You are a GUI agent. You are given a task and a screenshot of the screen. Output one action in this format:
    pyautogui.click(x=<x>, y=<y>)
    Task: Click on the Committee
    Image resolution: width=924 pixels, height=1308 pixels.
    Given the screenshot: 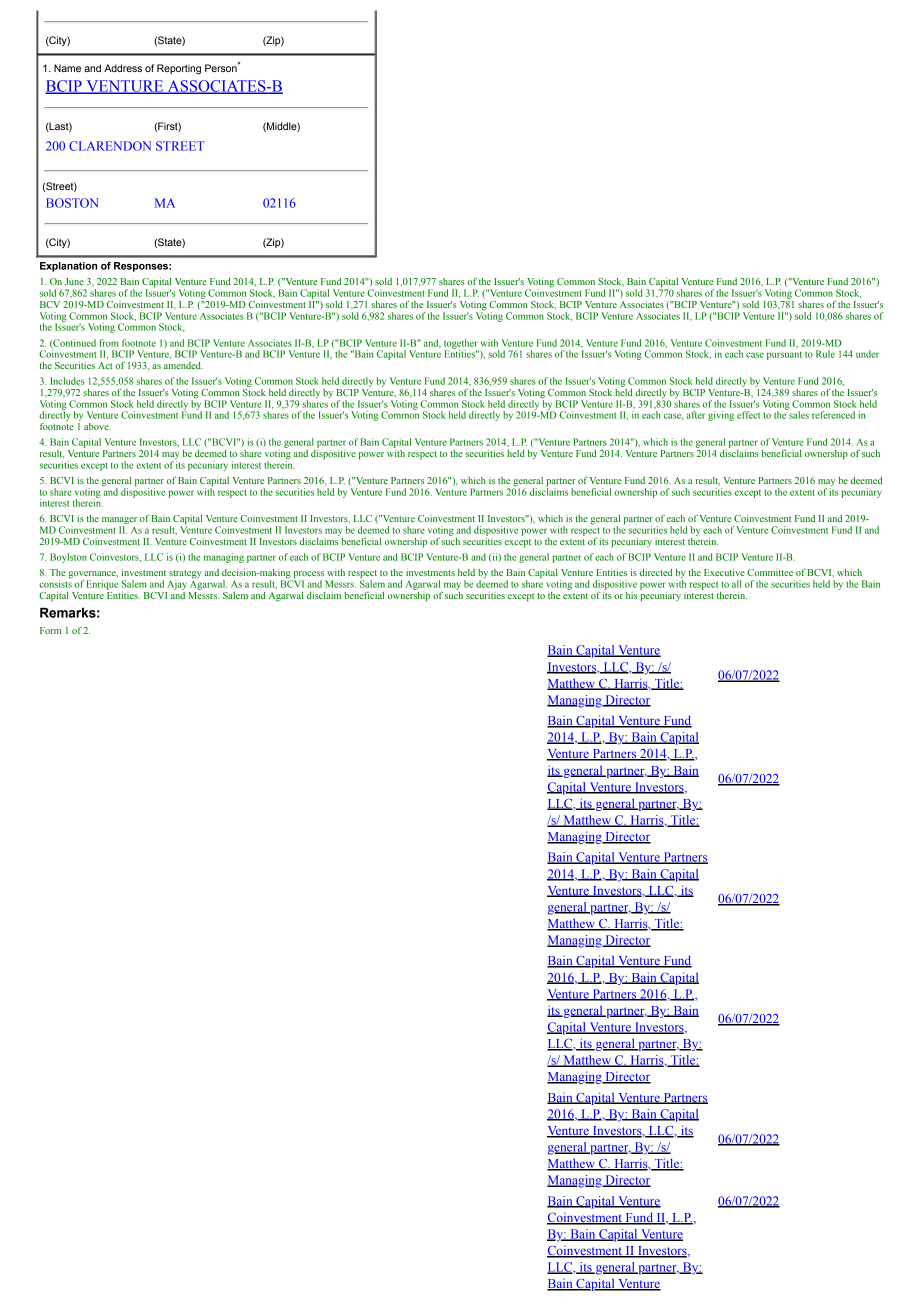 What is the action you would take?
    pyautogui.click(x=770, y=572)
